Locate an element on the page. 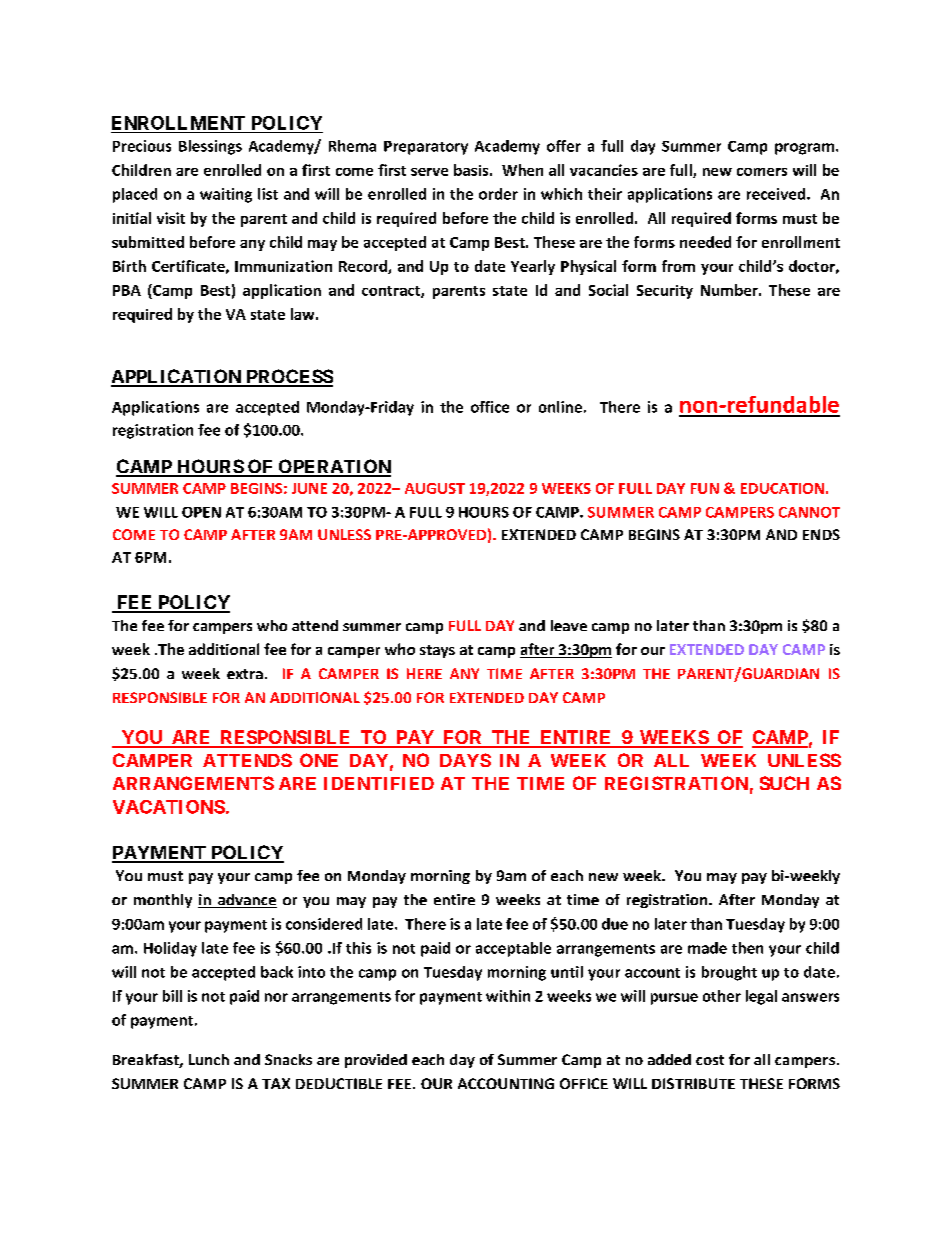 The image size is (952, 1233). SUCH is located at coordinates (784, 783).
